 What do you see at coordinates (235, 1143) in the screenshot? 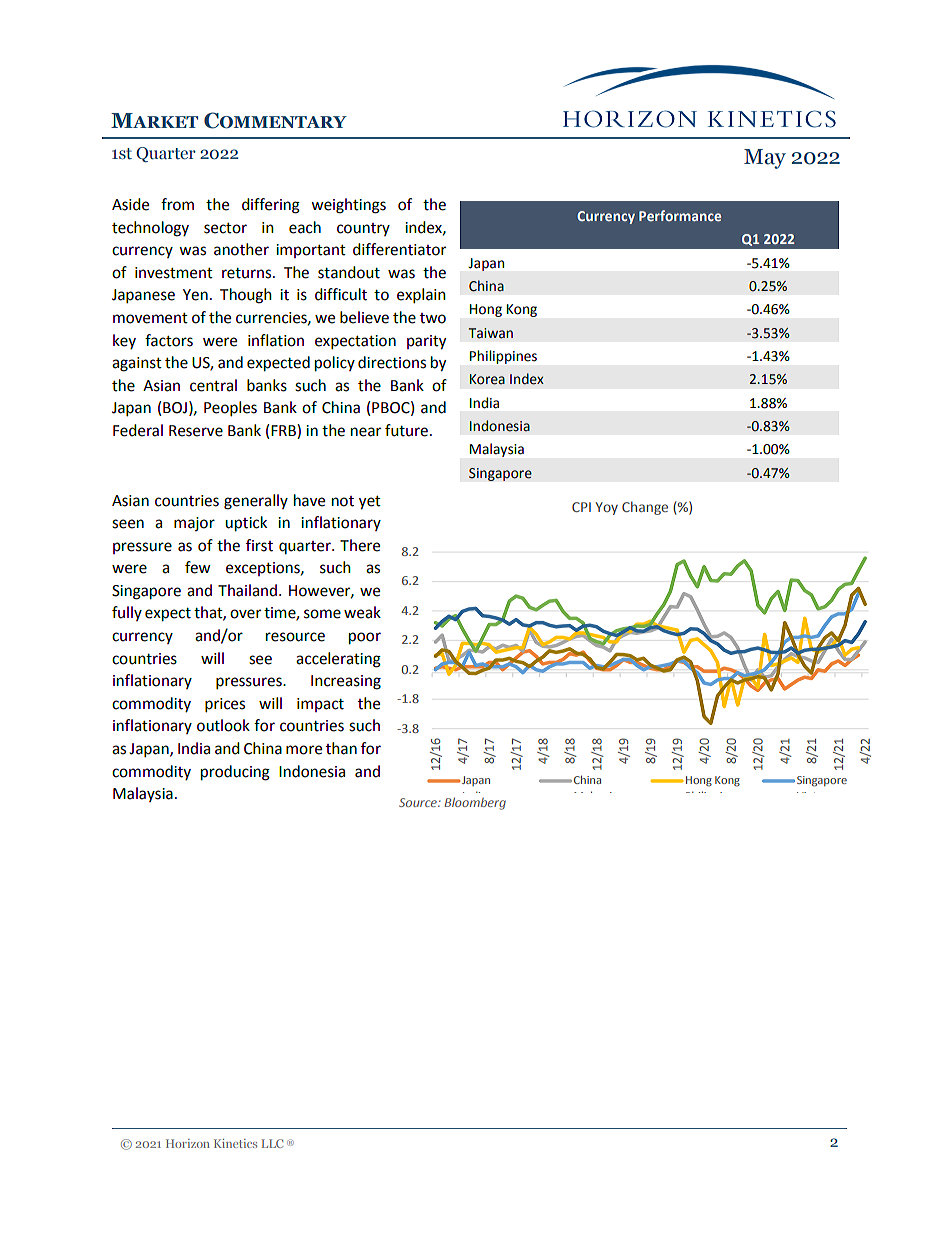
I see `Kinetics` at bounding box center [235, 1143].
